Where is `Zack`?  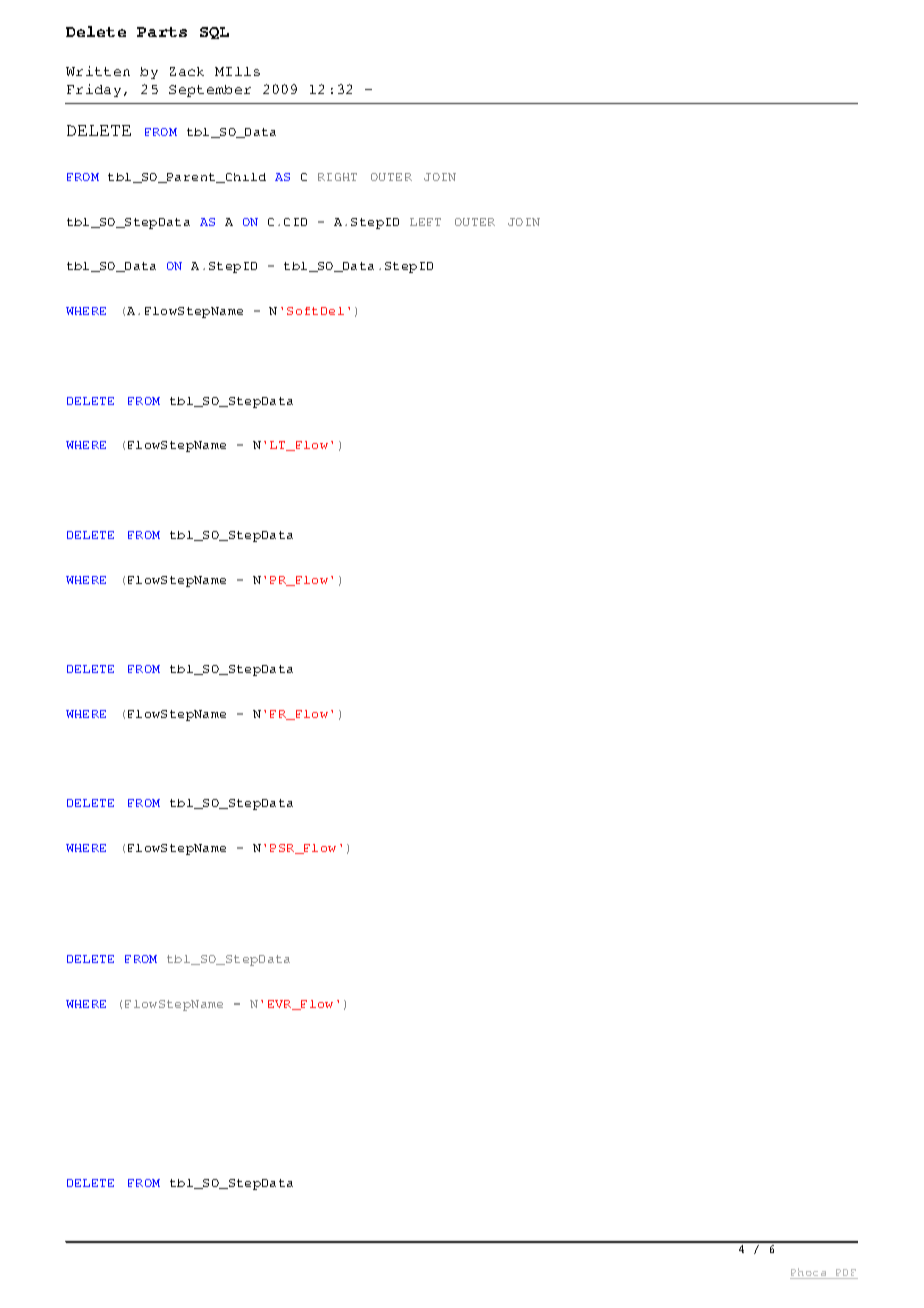
Zack is located at coordinates (187, 71).
